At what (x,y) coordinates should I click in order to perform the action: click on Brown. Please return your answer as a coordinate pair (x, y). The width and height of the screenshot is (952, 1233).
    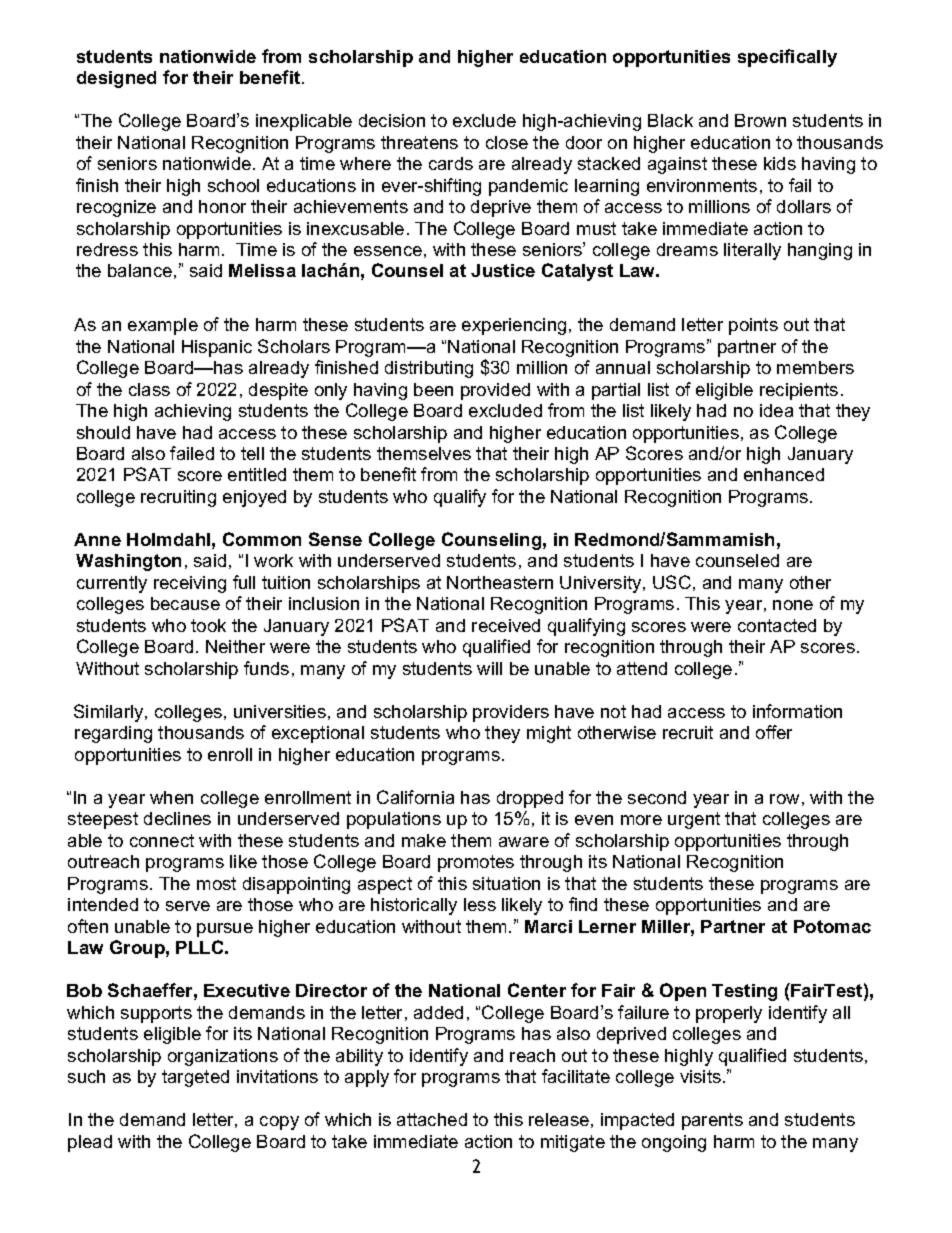
    Looking at the image, I should click on (760, 120).
